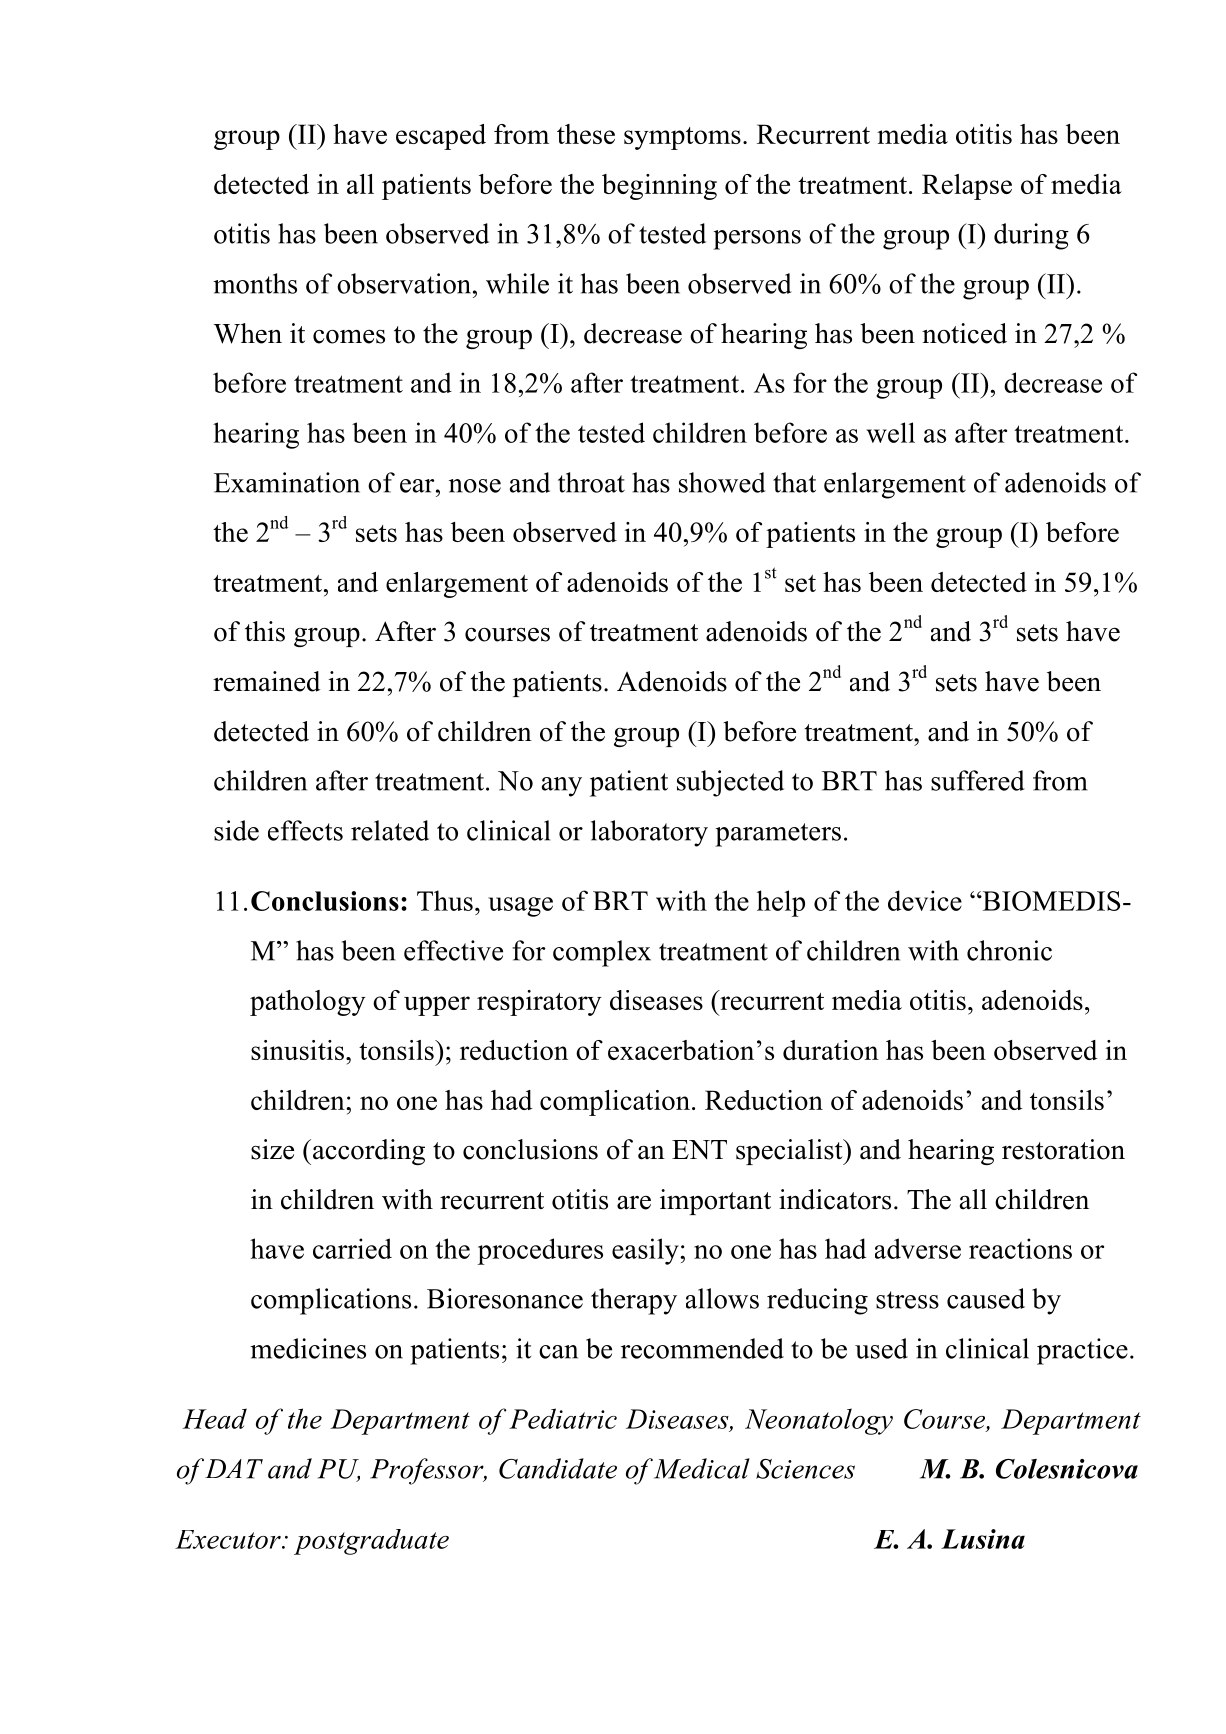  I want to click on restoration, so click(1063, 1149).
